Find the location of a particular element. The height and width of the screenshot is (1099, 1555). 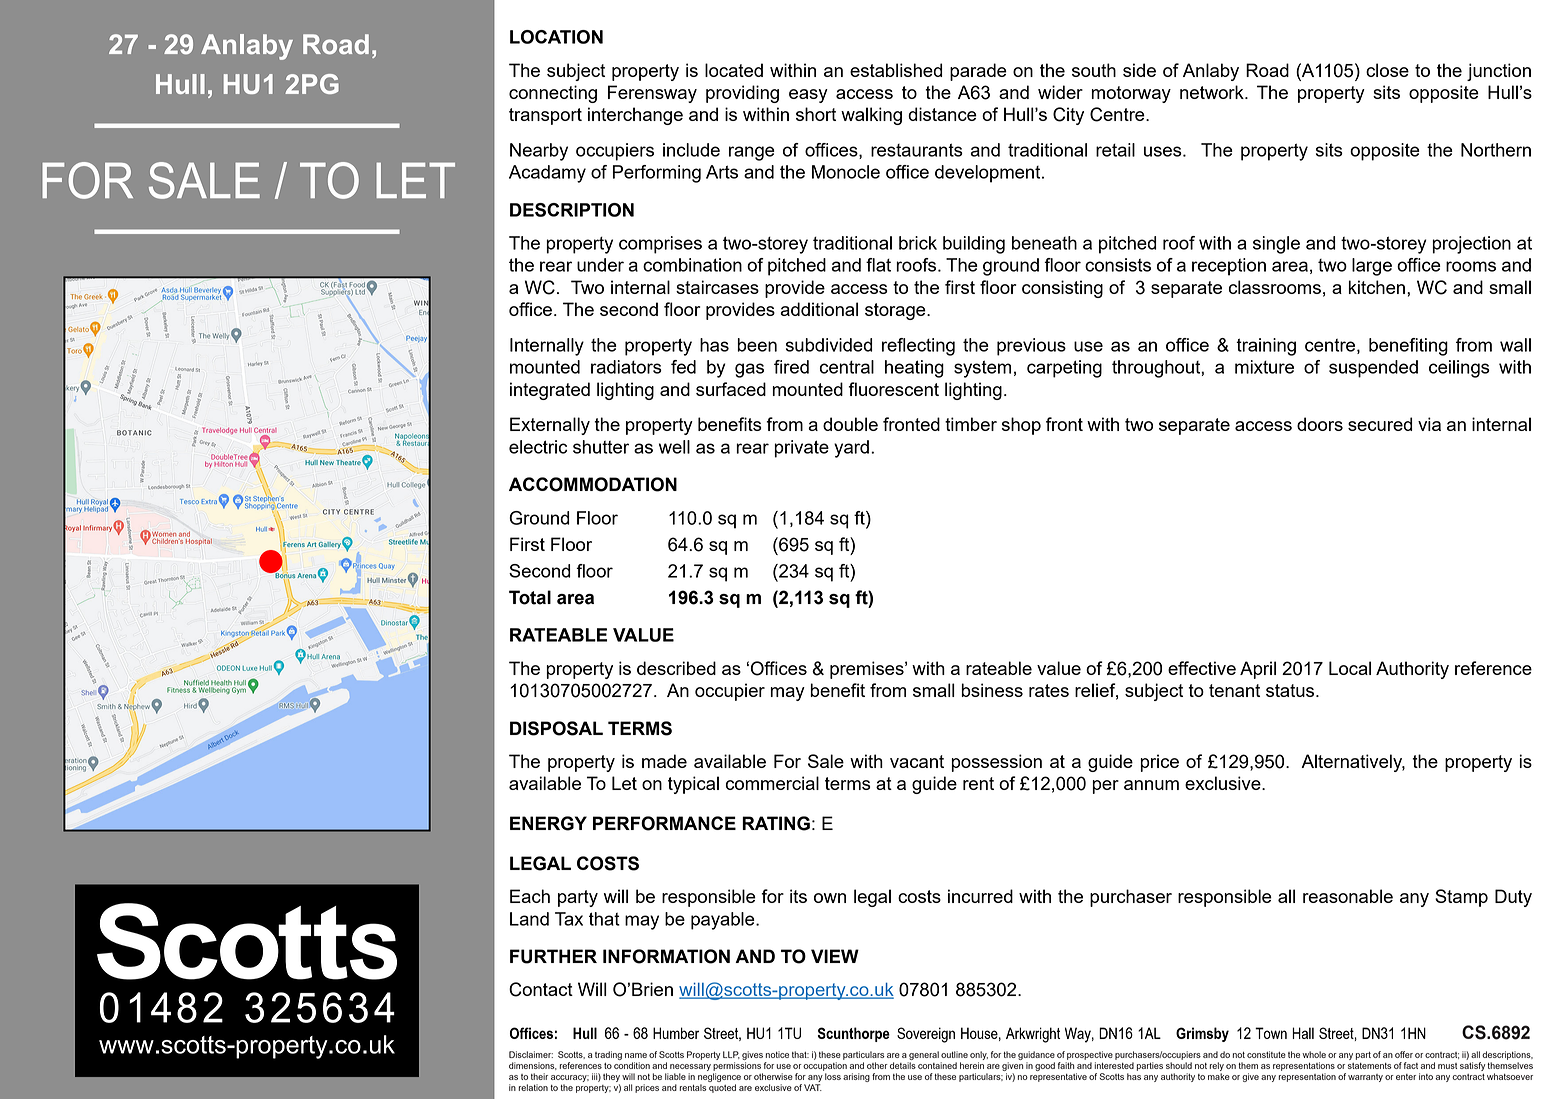

Alternatively is located at coordinates (1353, 763).
